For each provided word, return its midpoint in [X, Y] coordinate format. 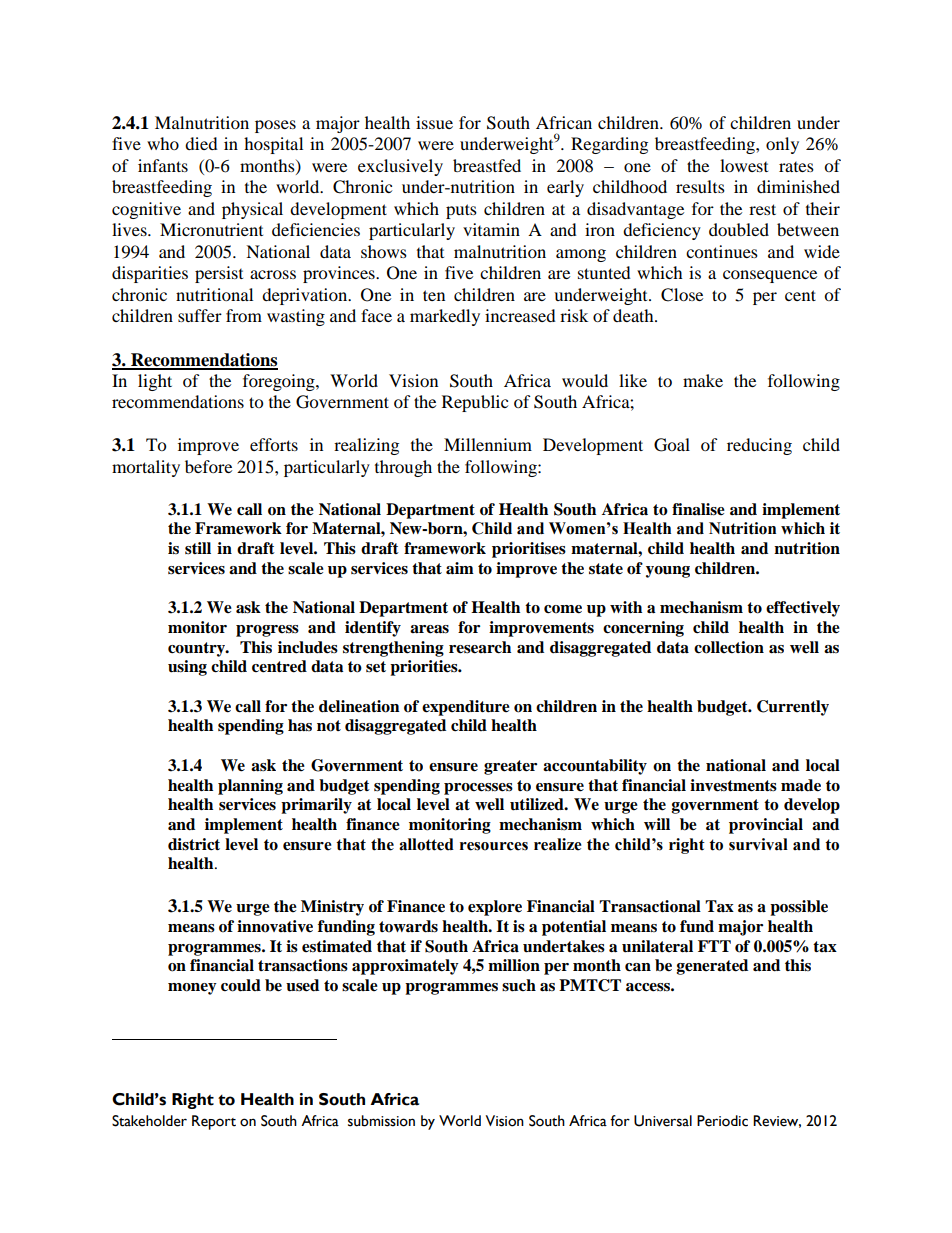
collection [729, 647]
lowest [744, 165]
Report [214, 1122]
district [194, 844]
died [201, 143]
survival [758, 844]
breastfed [487, 165]
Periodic [722, 1121]
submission [381, 1121]
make [703, 380]
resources [494, 846]
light [155, 382]
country [197, 649]
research [480, 647]
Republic [475, 403]
